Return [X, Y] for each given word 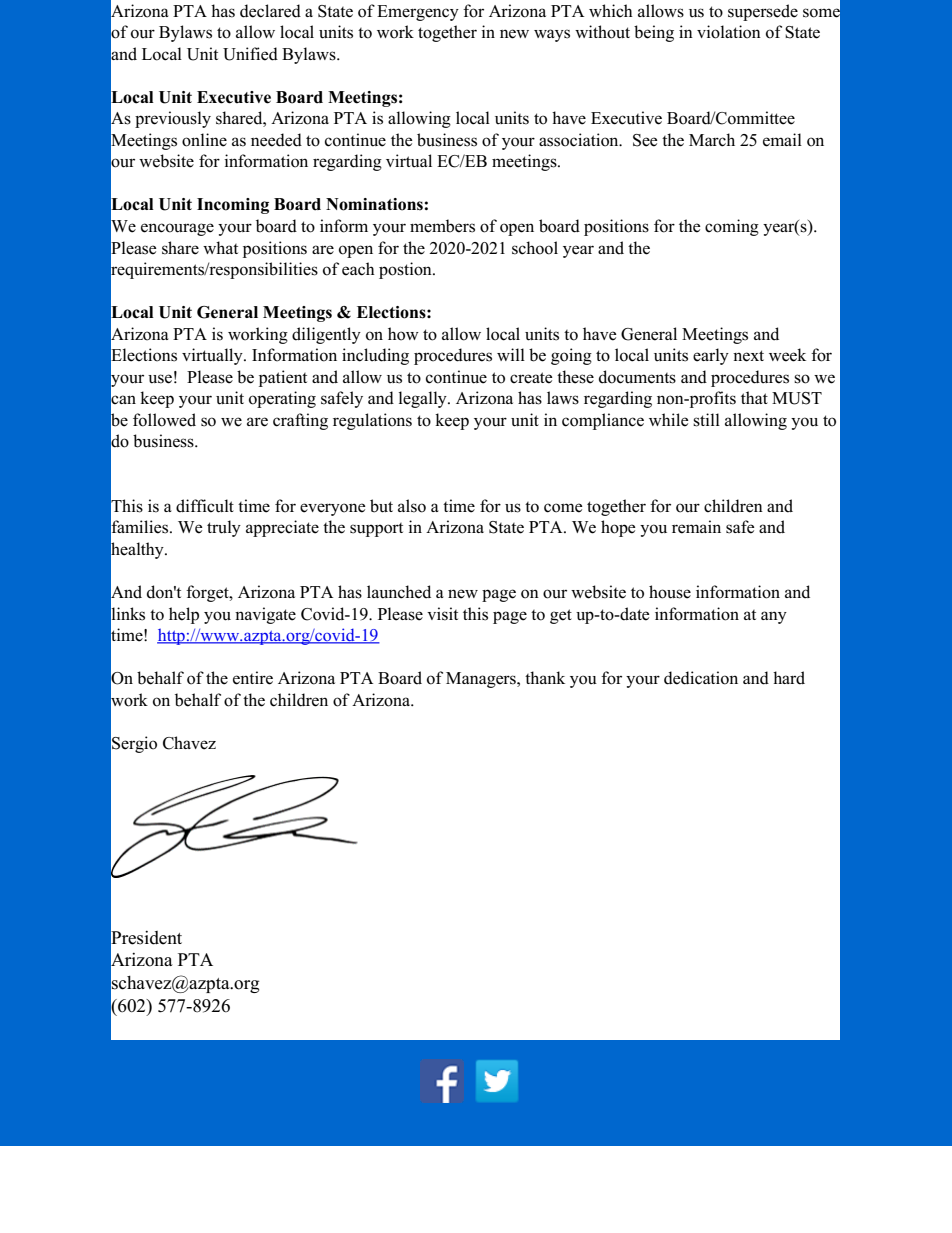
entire [253, 678]
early [711, 356]
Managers [482, 680]
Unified [250, 54]
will [511, 354]
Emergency [418, 13]
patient [283, 378]
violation [729, 32]
